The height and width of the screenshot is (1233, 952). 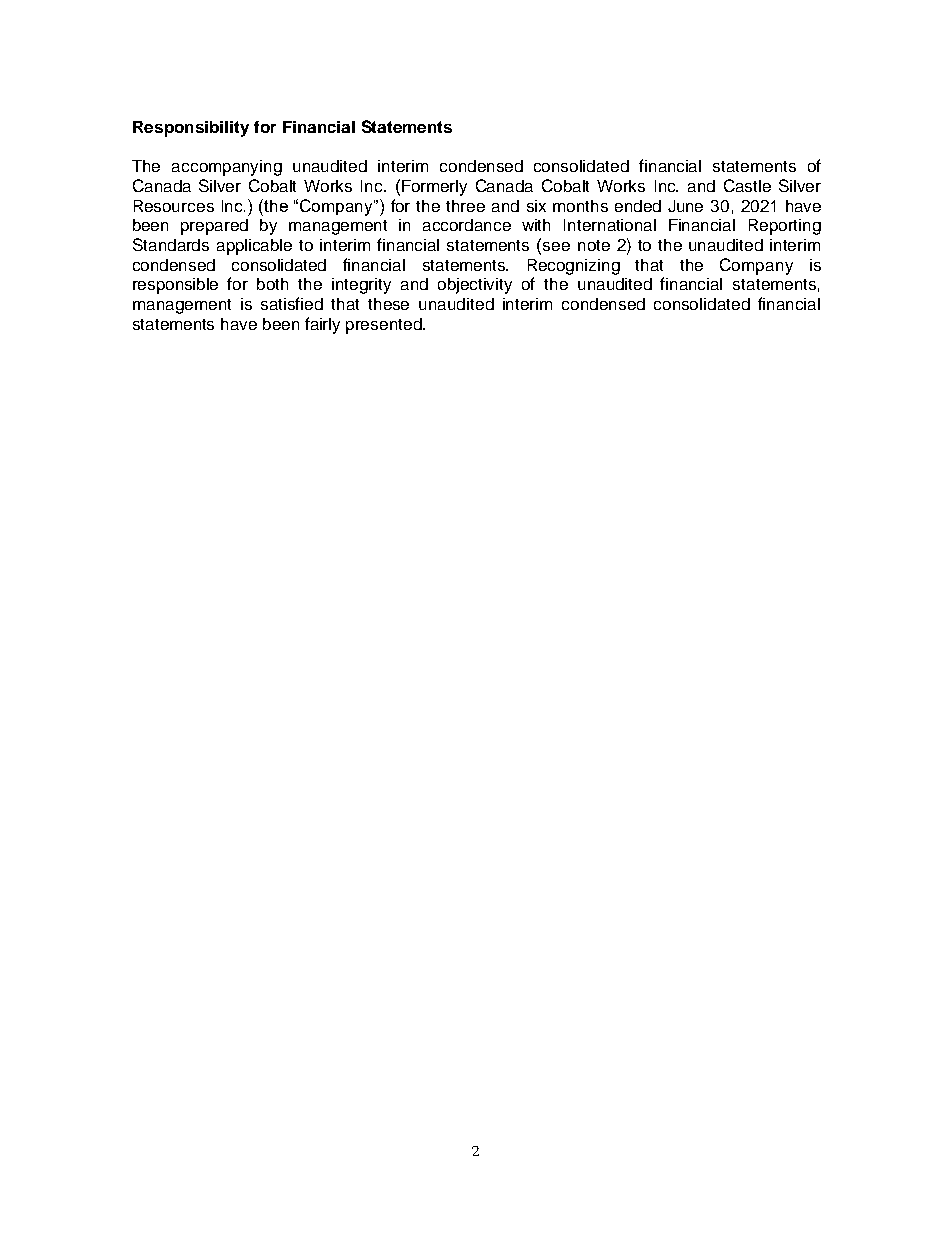 What do you see at coordinates (785, 227) in the screenshot?
I see `Reporting` at bounding box center [785, 227].
